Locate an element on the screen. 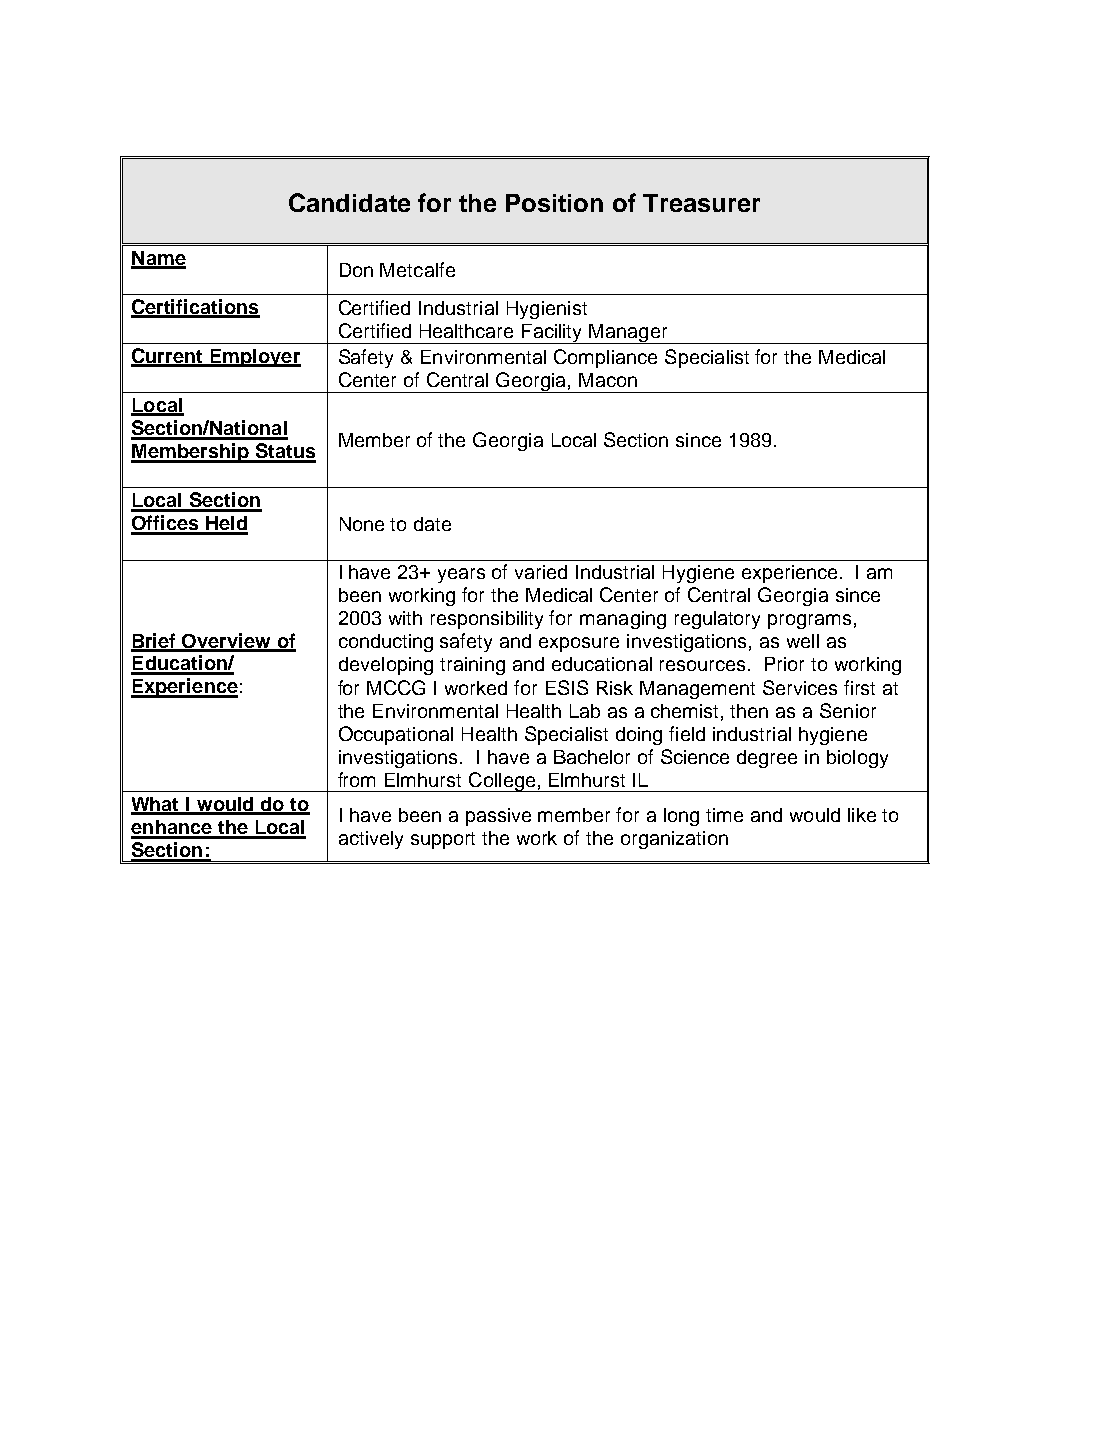  varied is located at coordinates (541, 572).
